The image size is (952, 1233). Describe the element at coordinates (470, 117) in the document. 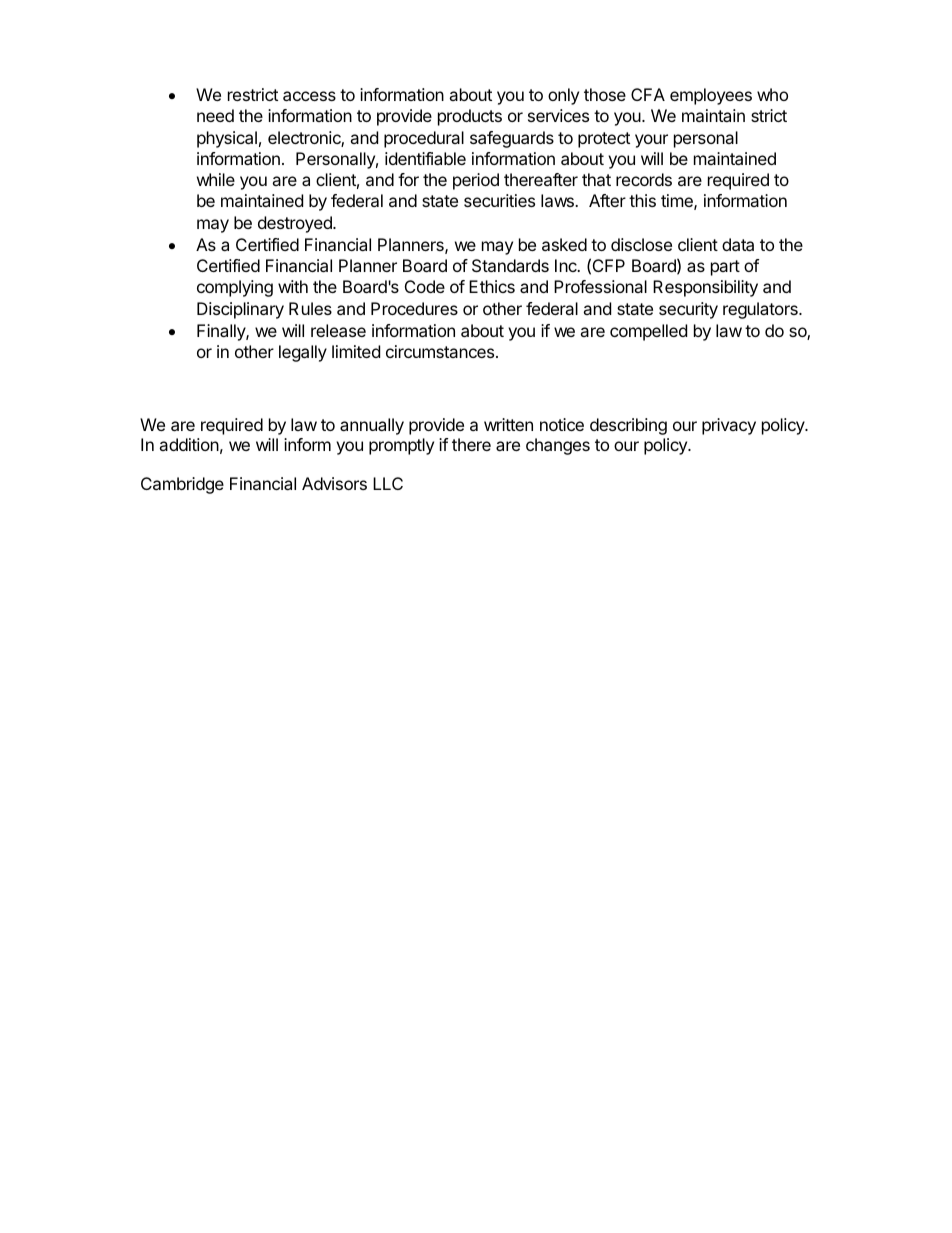

I see `products` at that location.
